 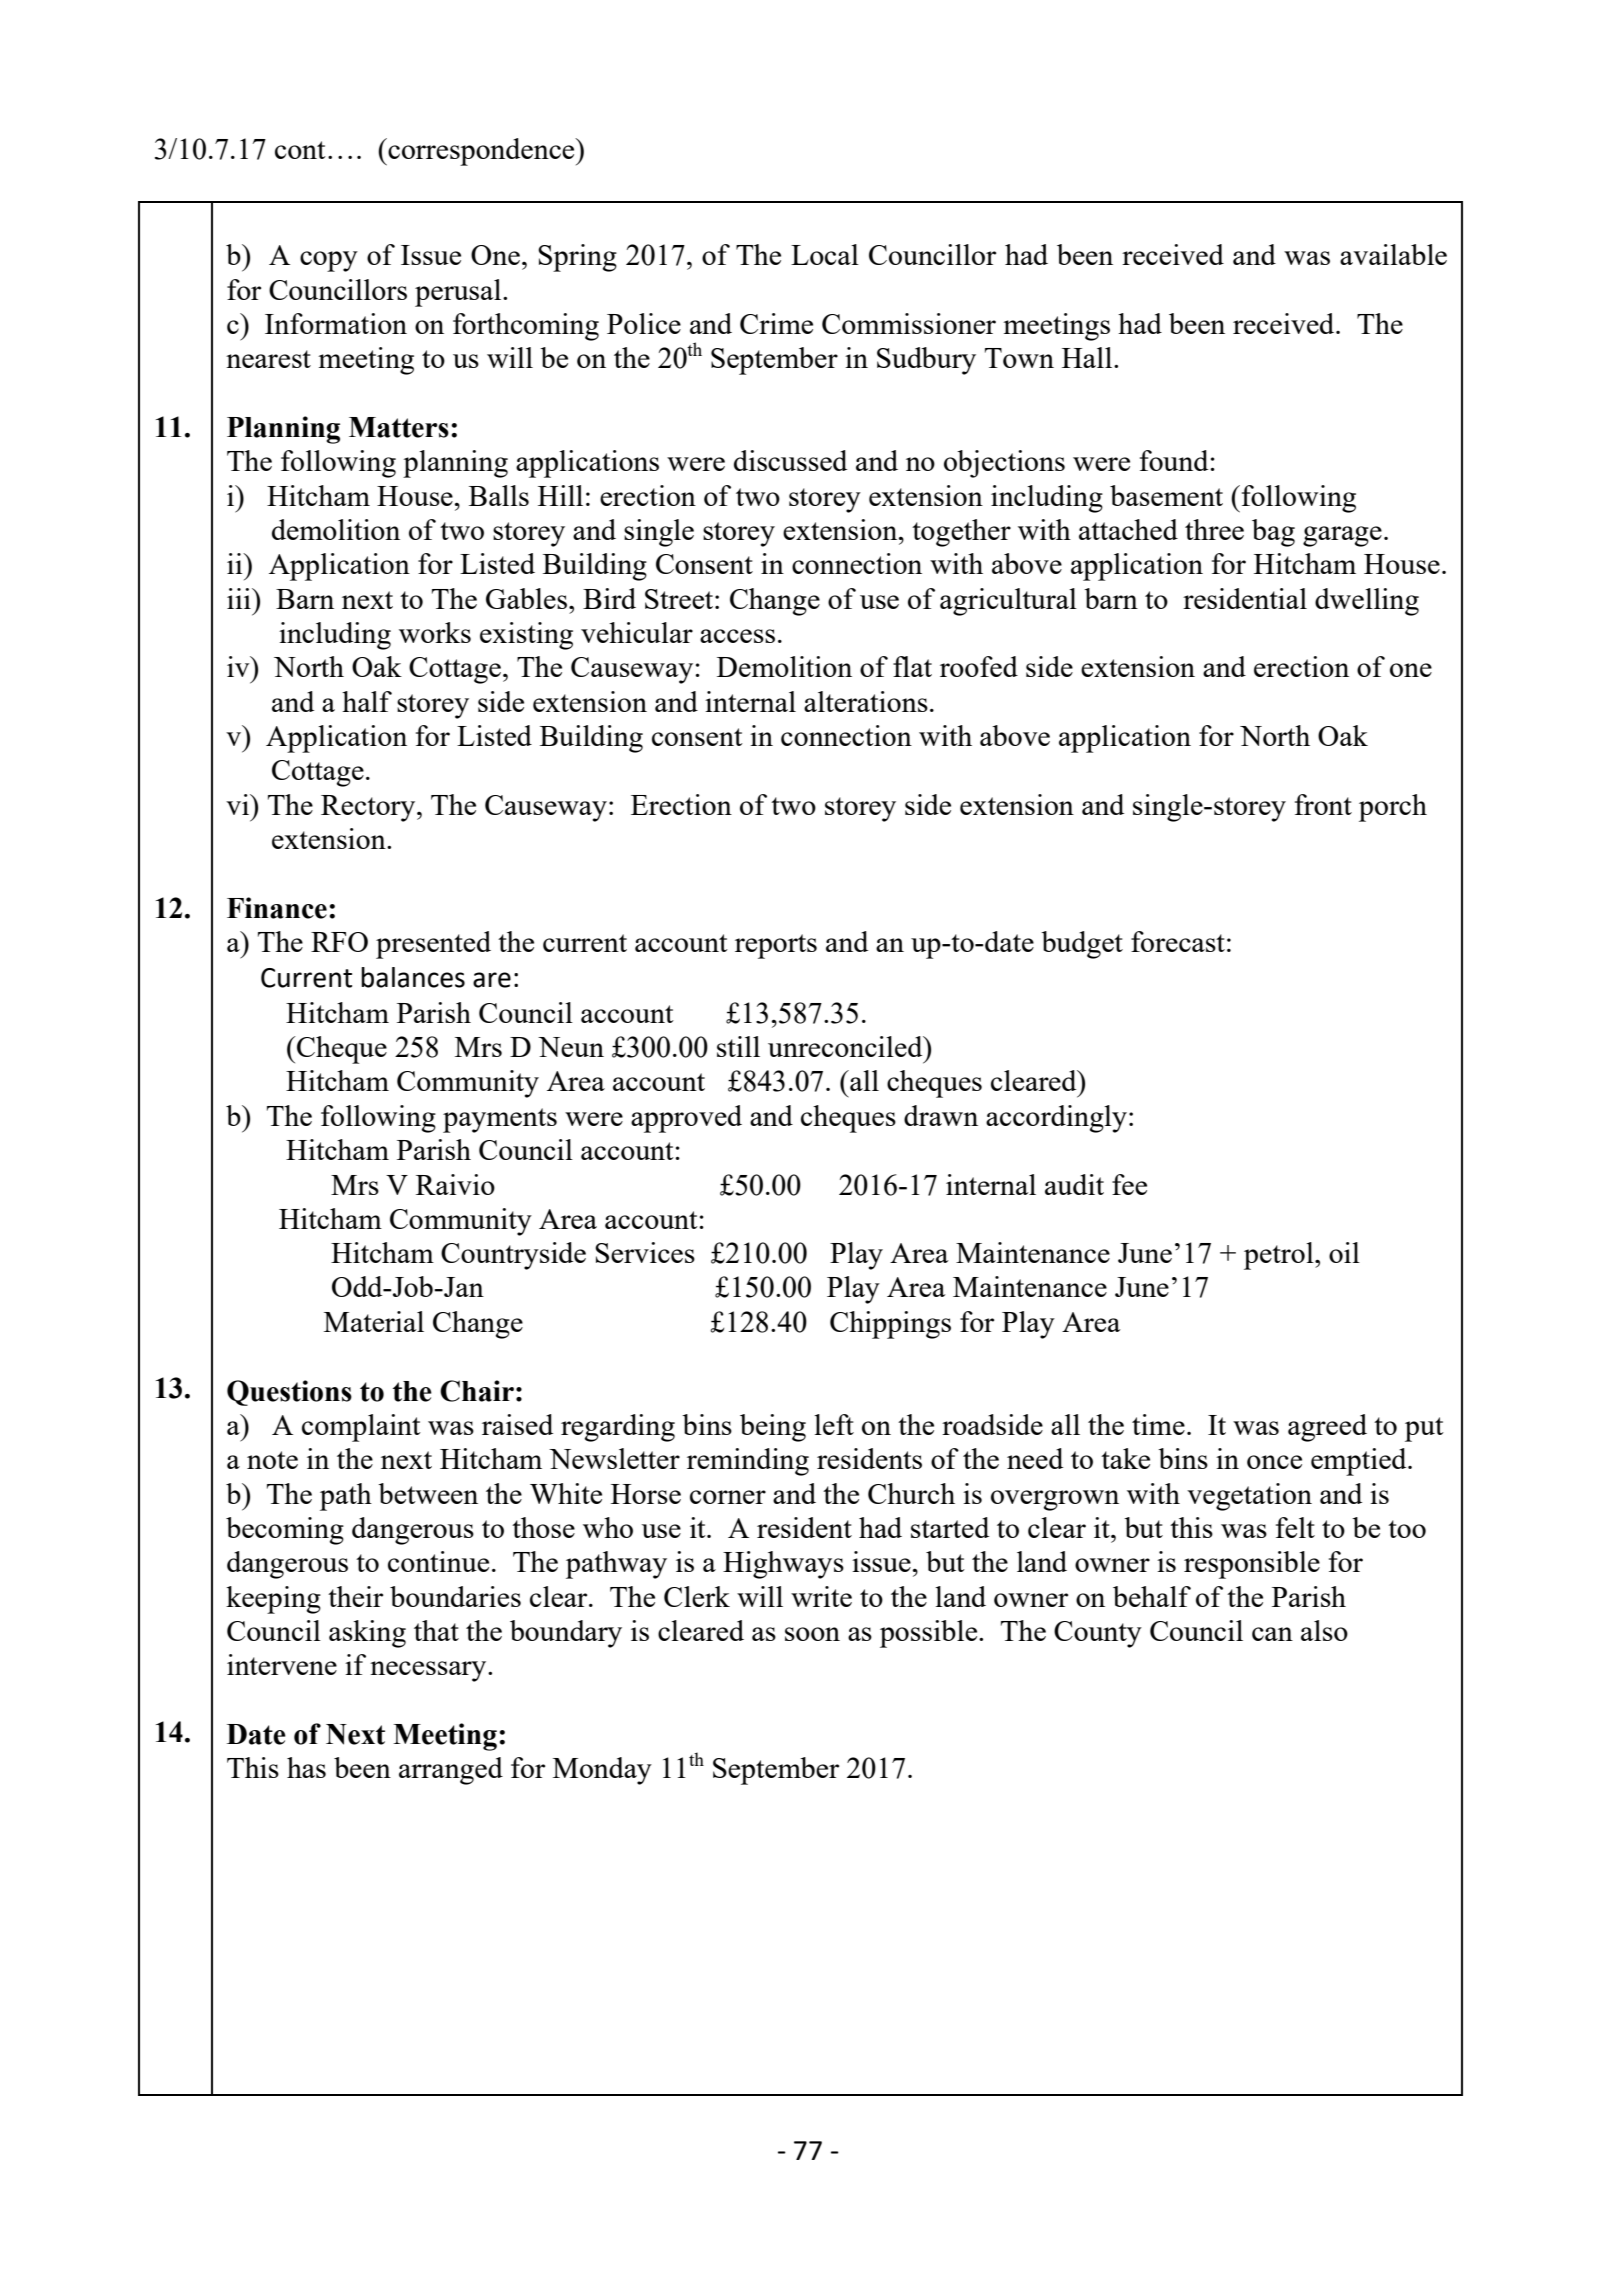 I want to click on forecast, so click(x=1178, y=941).
